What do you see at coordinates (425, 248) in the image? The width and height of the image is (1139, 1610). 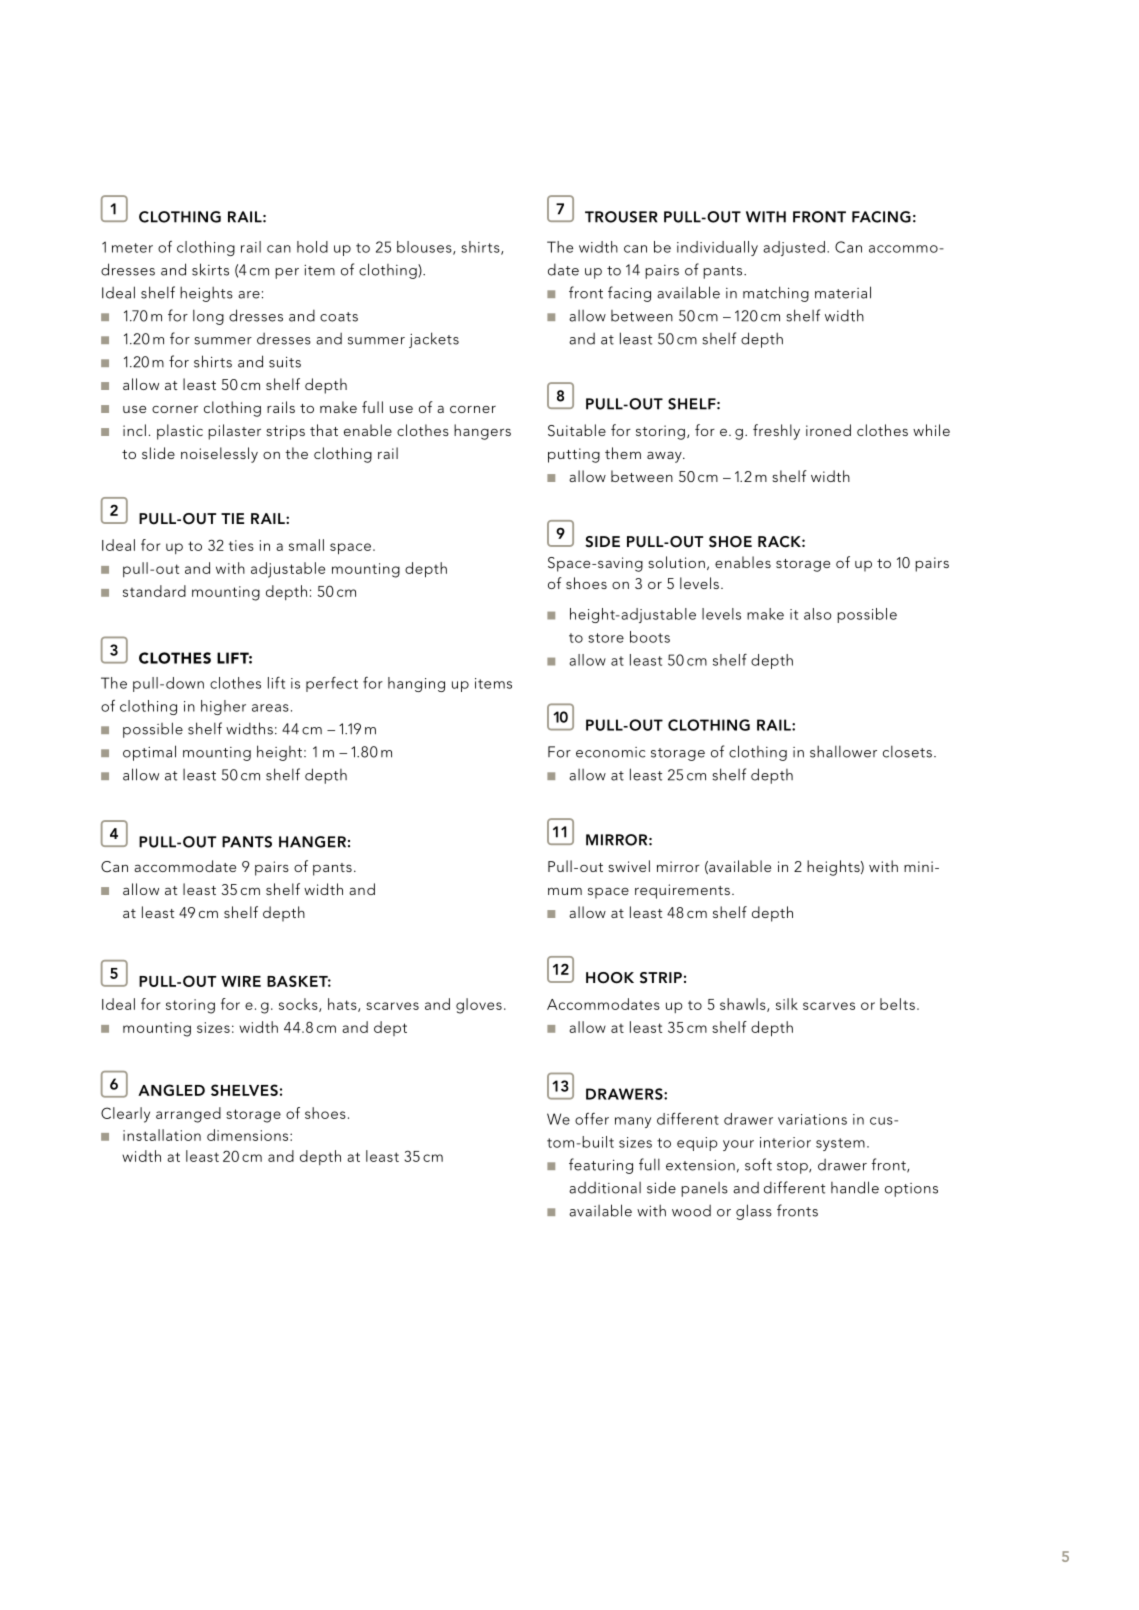 I see `blouses` at bounding box center [425, 248].
